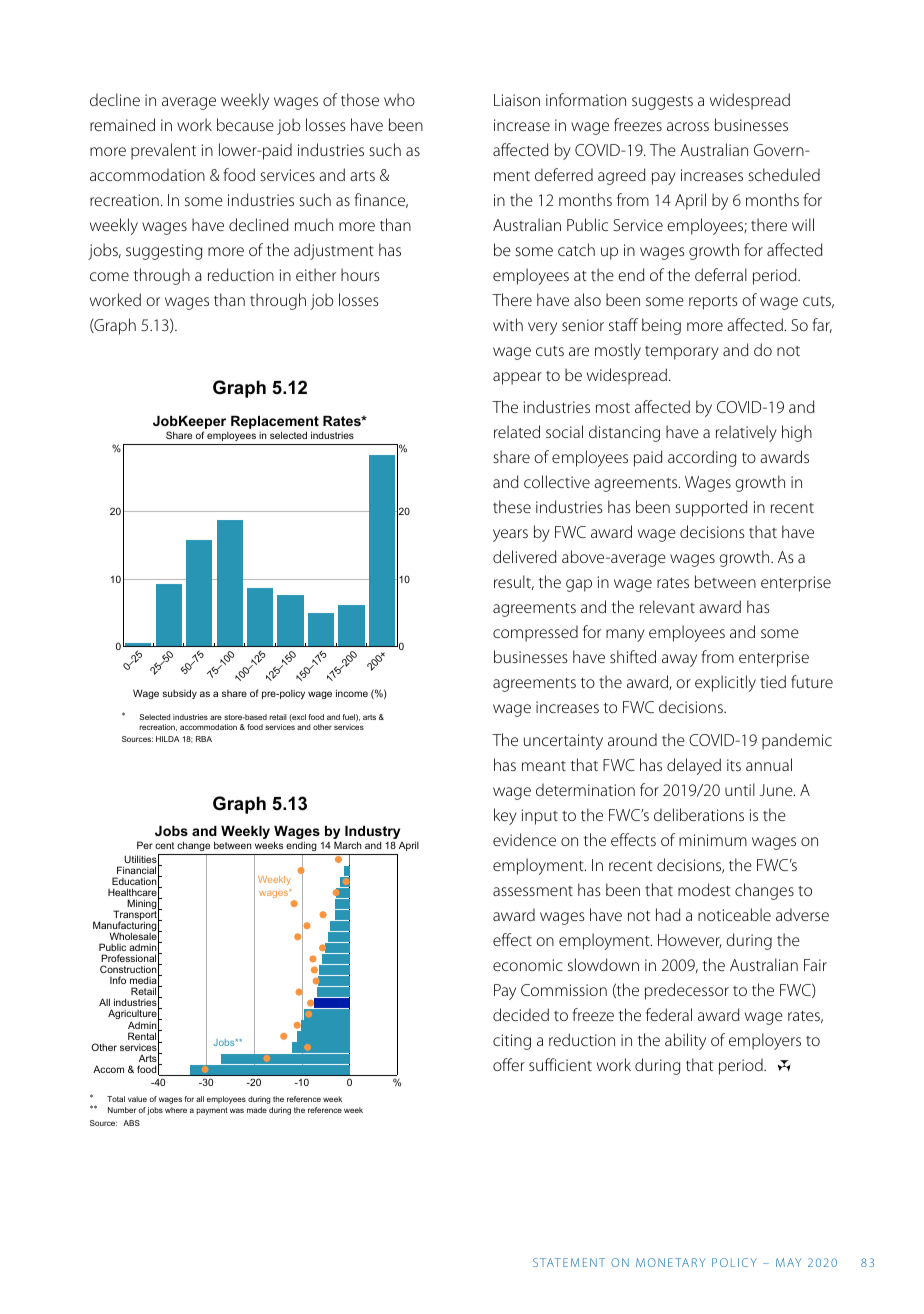 The height and width of the screenshot is (1314, 924). What do you see at coordinates (517, 431) in the screenshot?
I see `related` at bounding box center [517, 431].
